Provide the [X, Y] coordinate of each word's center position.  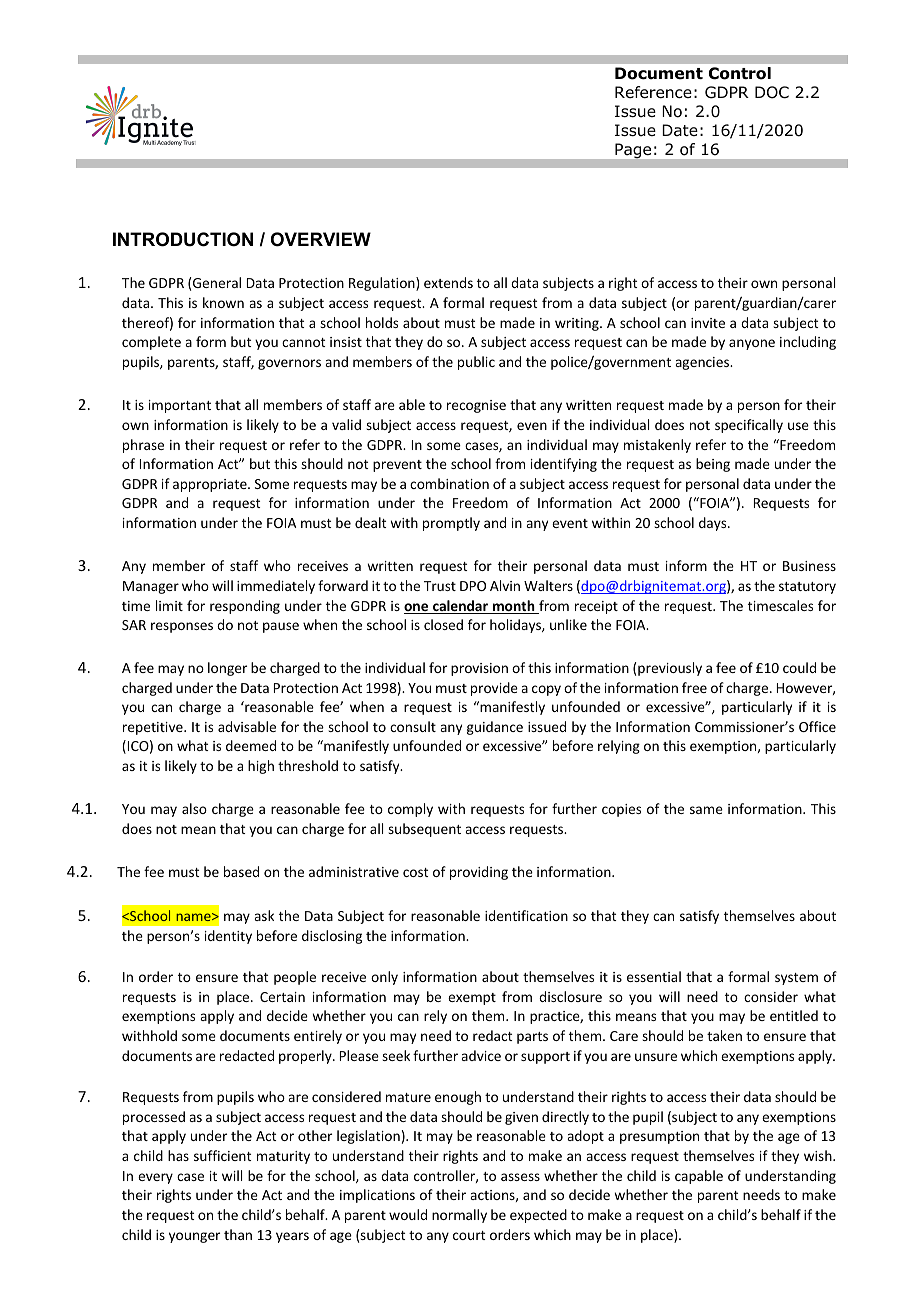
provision [479, 669]
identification [526, 915]
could [799, 667]
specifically [749, 426]
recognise [476, 406]
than [238, 1234]
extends [448, 282]
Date [680, 130]
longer [227, 669]
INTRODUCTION [183, 239]
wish [819, 1155]
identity [228, 937]
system [796, 979]
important [180, 406]
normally [459, 1216]
